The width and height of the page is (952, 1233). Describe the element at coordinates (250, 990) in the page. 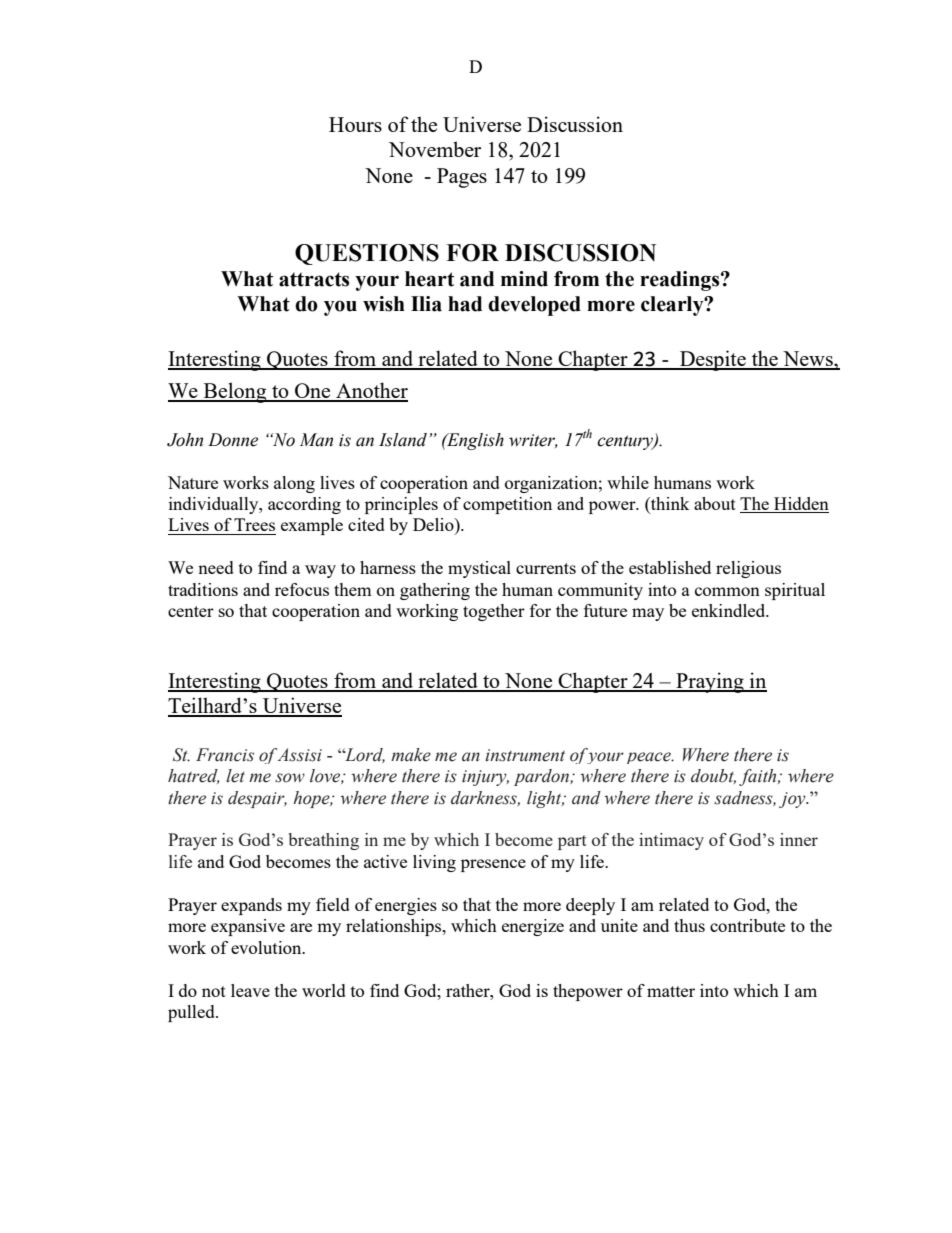

I see `leave` at that location.
